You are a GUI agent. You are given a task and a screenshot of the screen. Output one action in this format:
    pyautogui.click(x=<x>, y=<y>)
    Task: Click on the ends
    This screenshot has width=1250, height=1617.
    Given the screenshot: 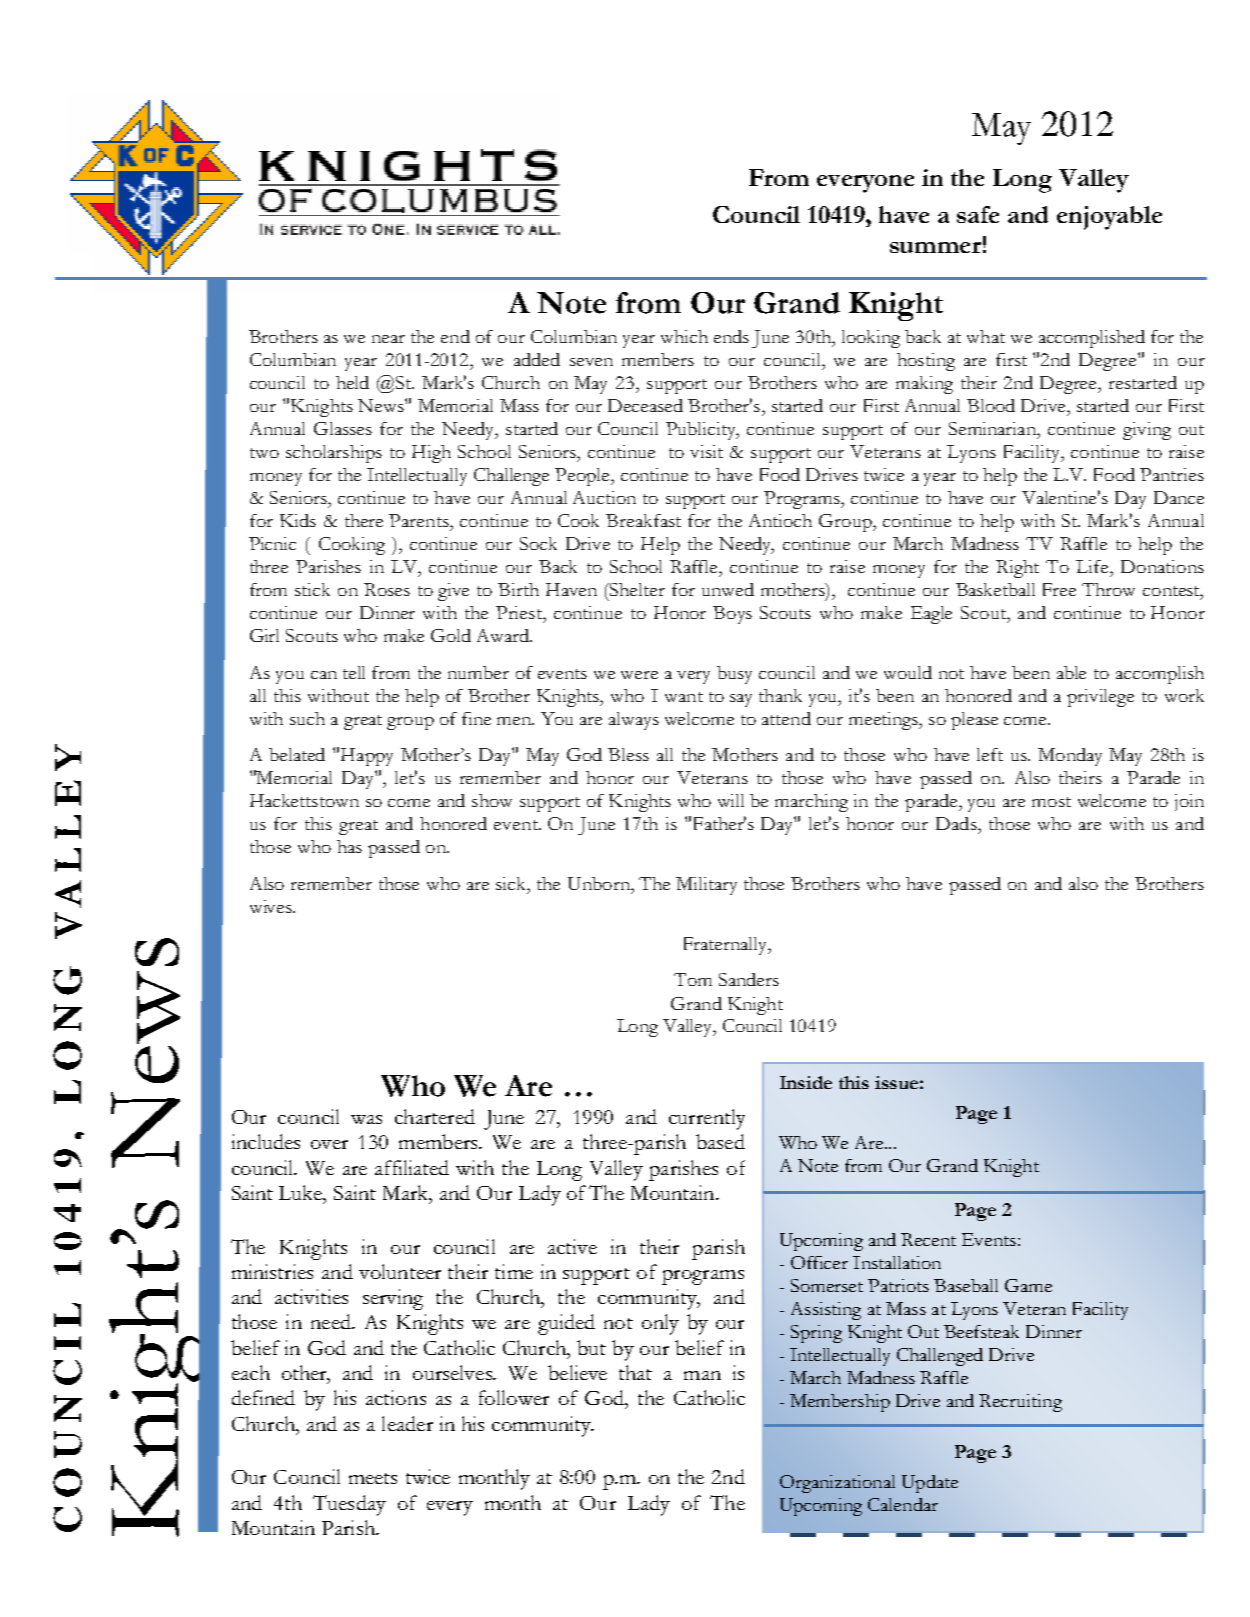 What is the action you would take?
    pyautogui.click(x=731, y=336)
